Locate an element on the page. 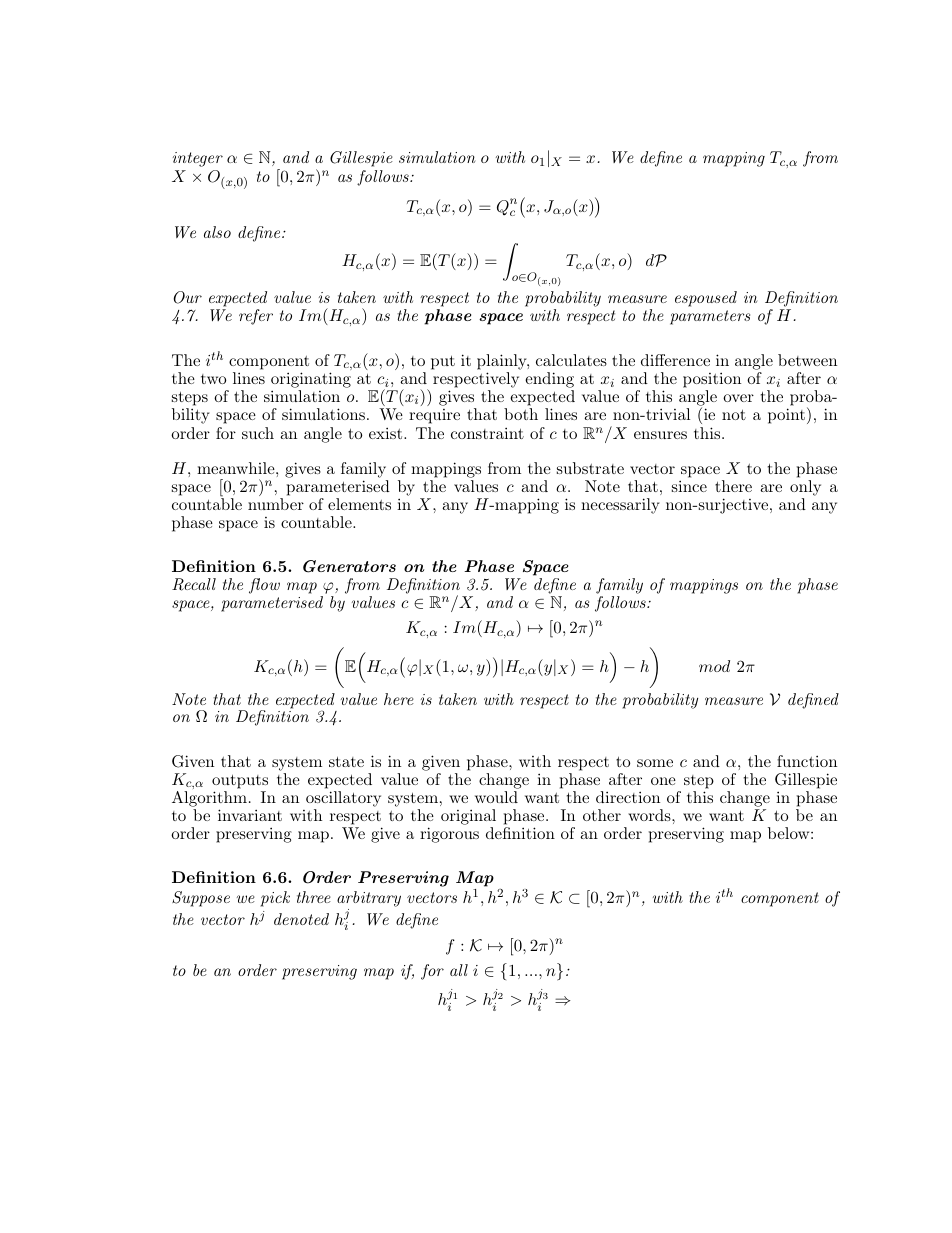  refer is located at coordinates (256, 317).
